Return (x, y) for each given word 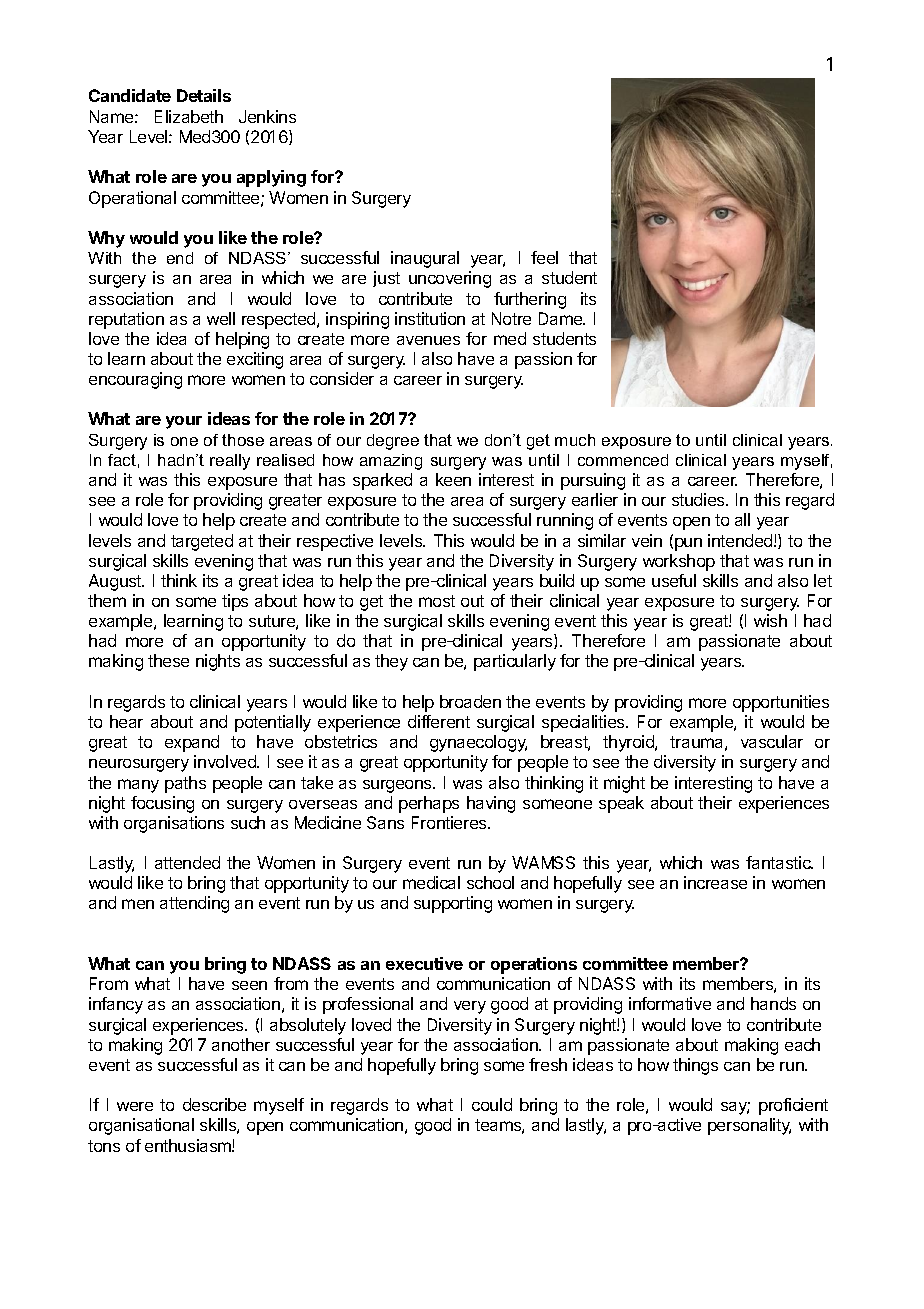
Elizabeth (189, 116)
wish (770, 620)
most (437, 601)
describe (214, 1104)
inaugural (425, 259)
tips (235, 602)
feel (544, 257)
